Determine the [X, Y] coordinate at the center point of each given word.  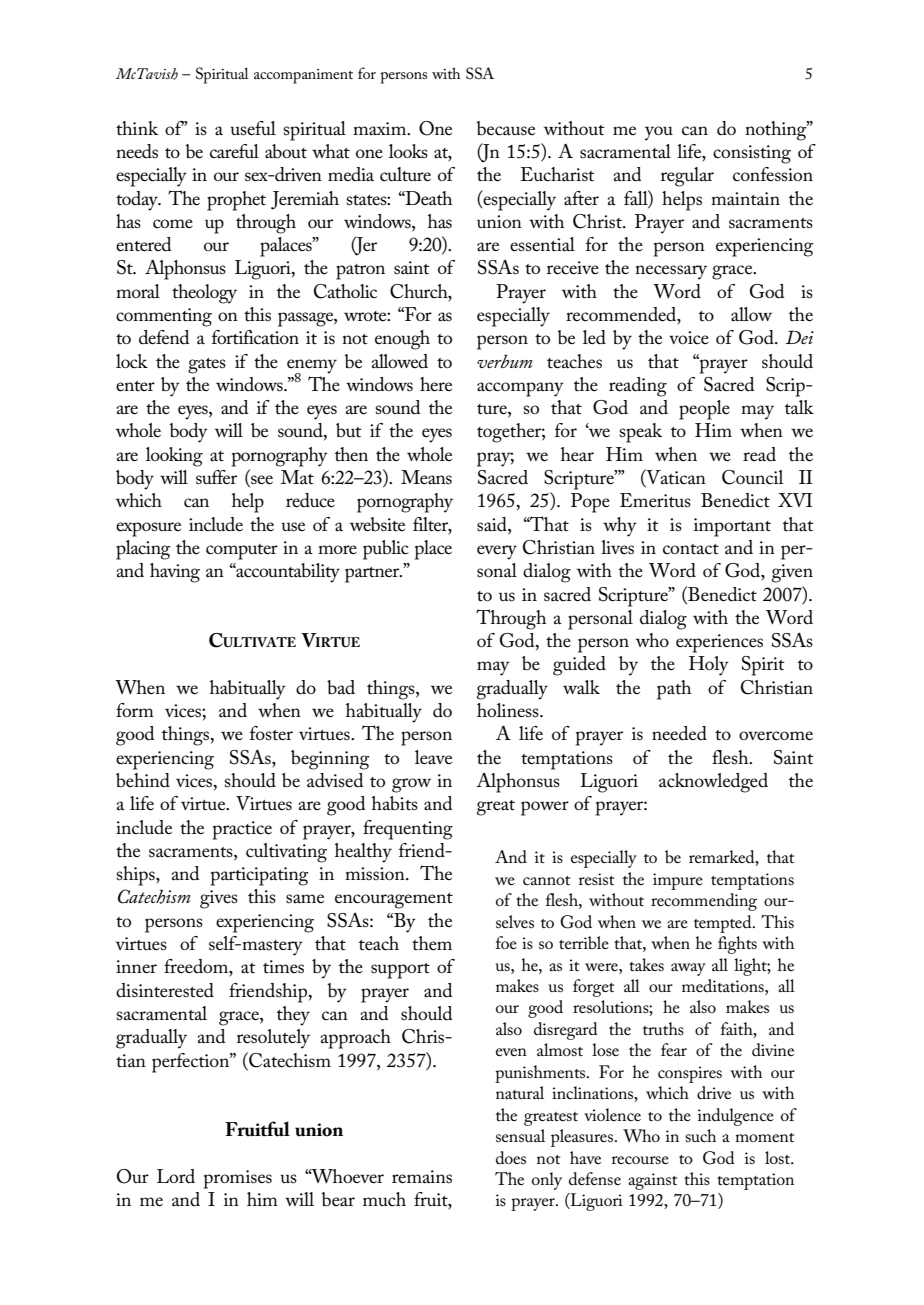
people [704, 410]
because [506, 128]
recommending [704, 902]
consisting [752, 154]
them [432, 943]
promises [238, 1179]
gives [219, 899]
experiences [719, 643]
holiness [509, 710]
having [175, 573]
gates [207, 366]
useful [253, 128]
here [436, 384]
